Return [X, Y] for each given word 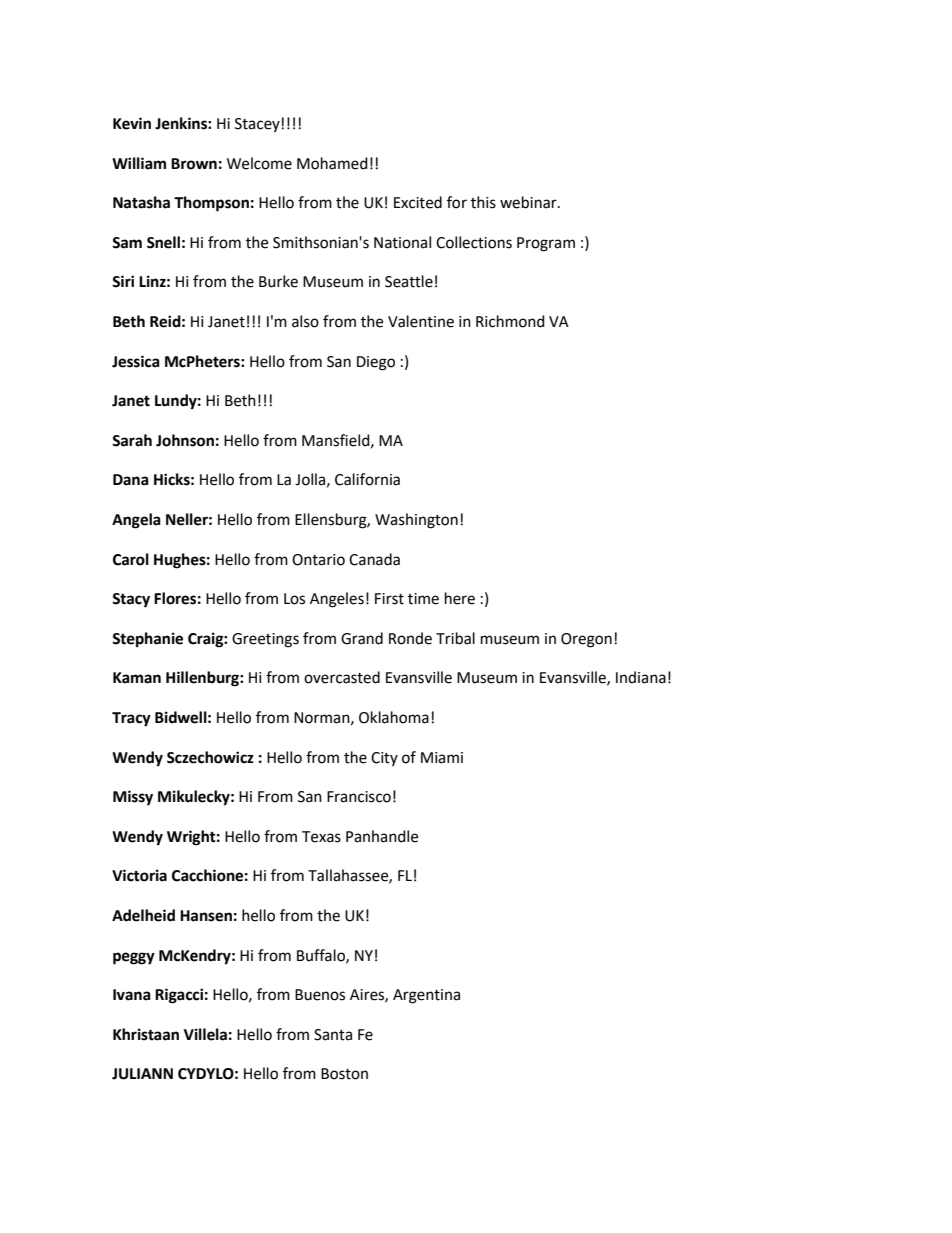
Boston [344, 1074]
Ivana [132, 995]
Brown [194, 164]
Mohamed [332, 163]
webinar [529, 202]
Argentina [426, 996]
